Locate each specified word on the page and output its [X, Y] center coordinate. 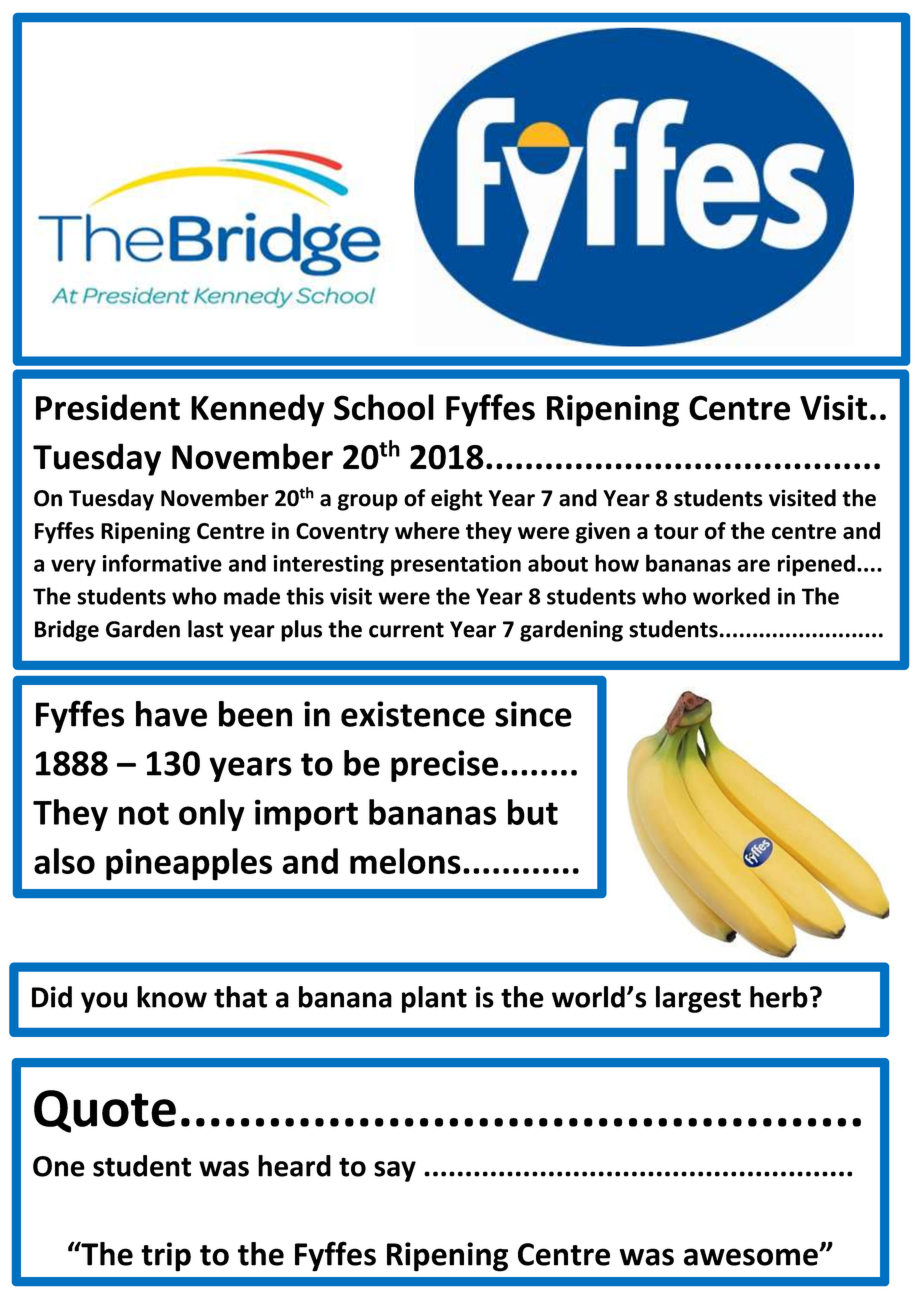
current [406, 630]
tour [676, 532]
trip [166, 1257]
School [384, 407]
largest [698, 999]
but [533, 812]
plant [434, 999]
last [205, 629]
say [395, 1171]
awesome [752, 1257]
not [144, 813]
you [104, 1002]
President [108, 407]
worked [731, 596]
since [533, 714]
